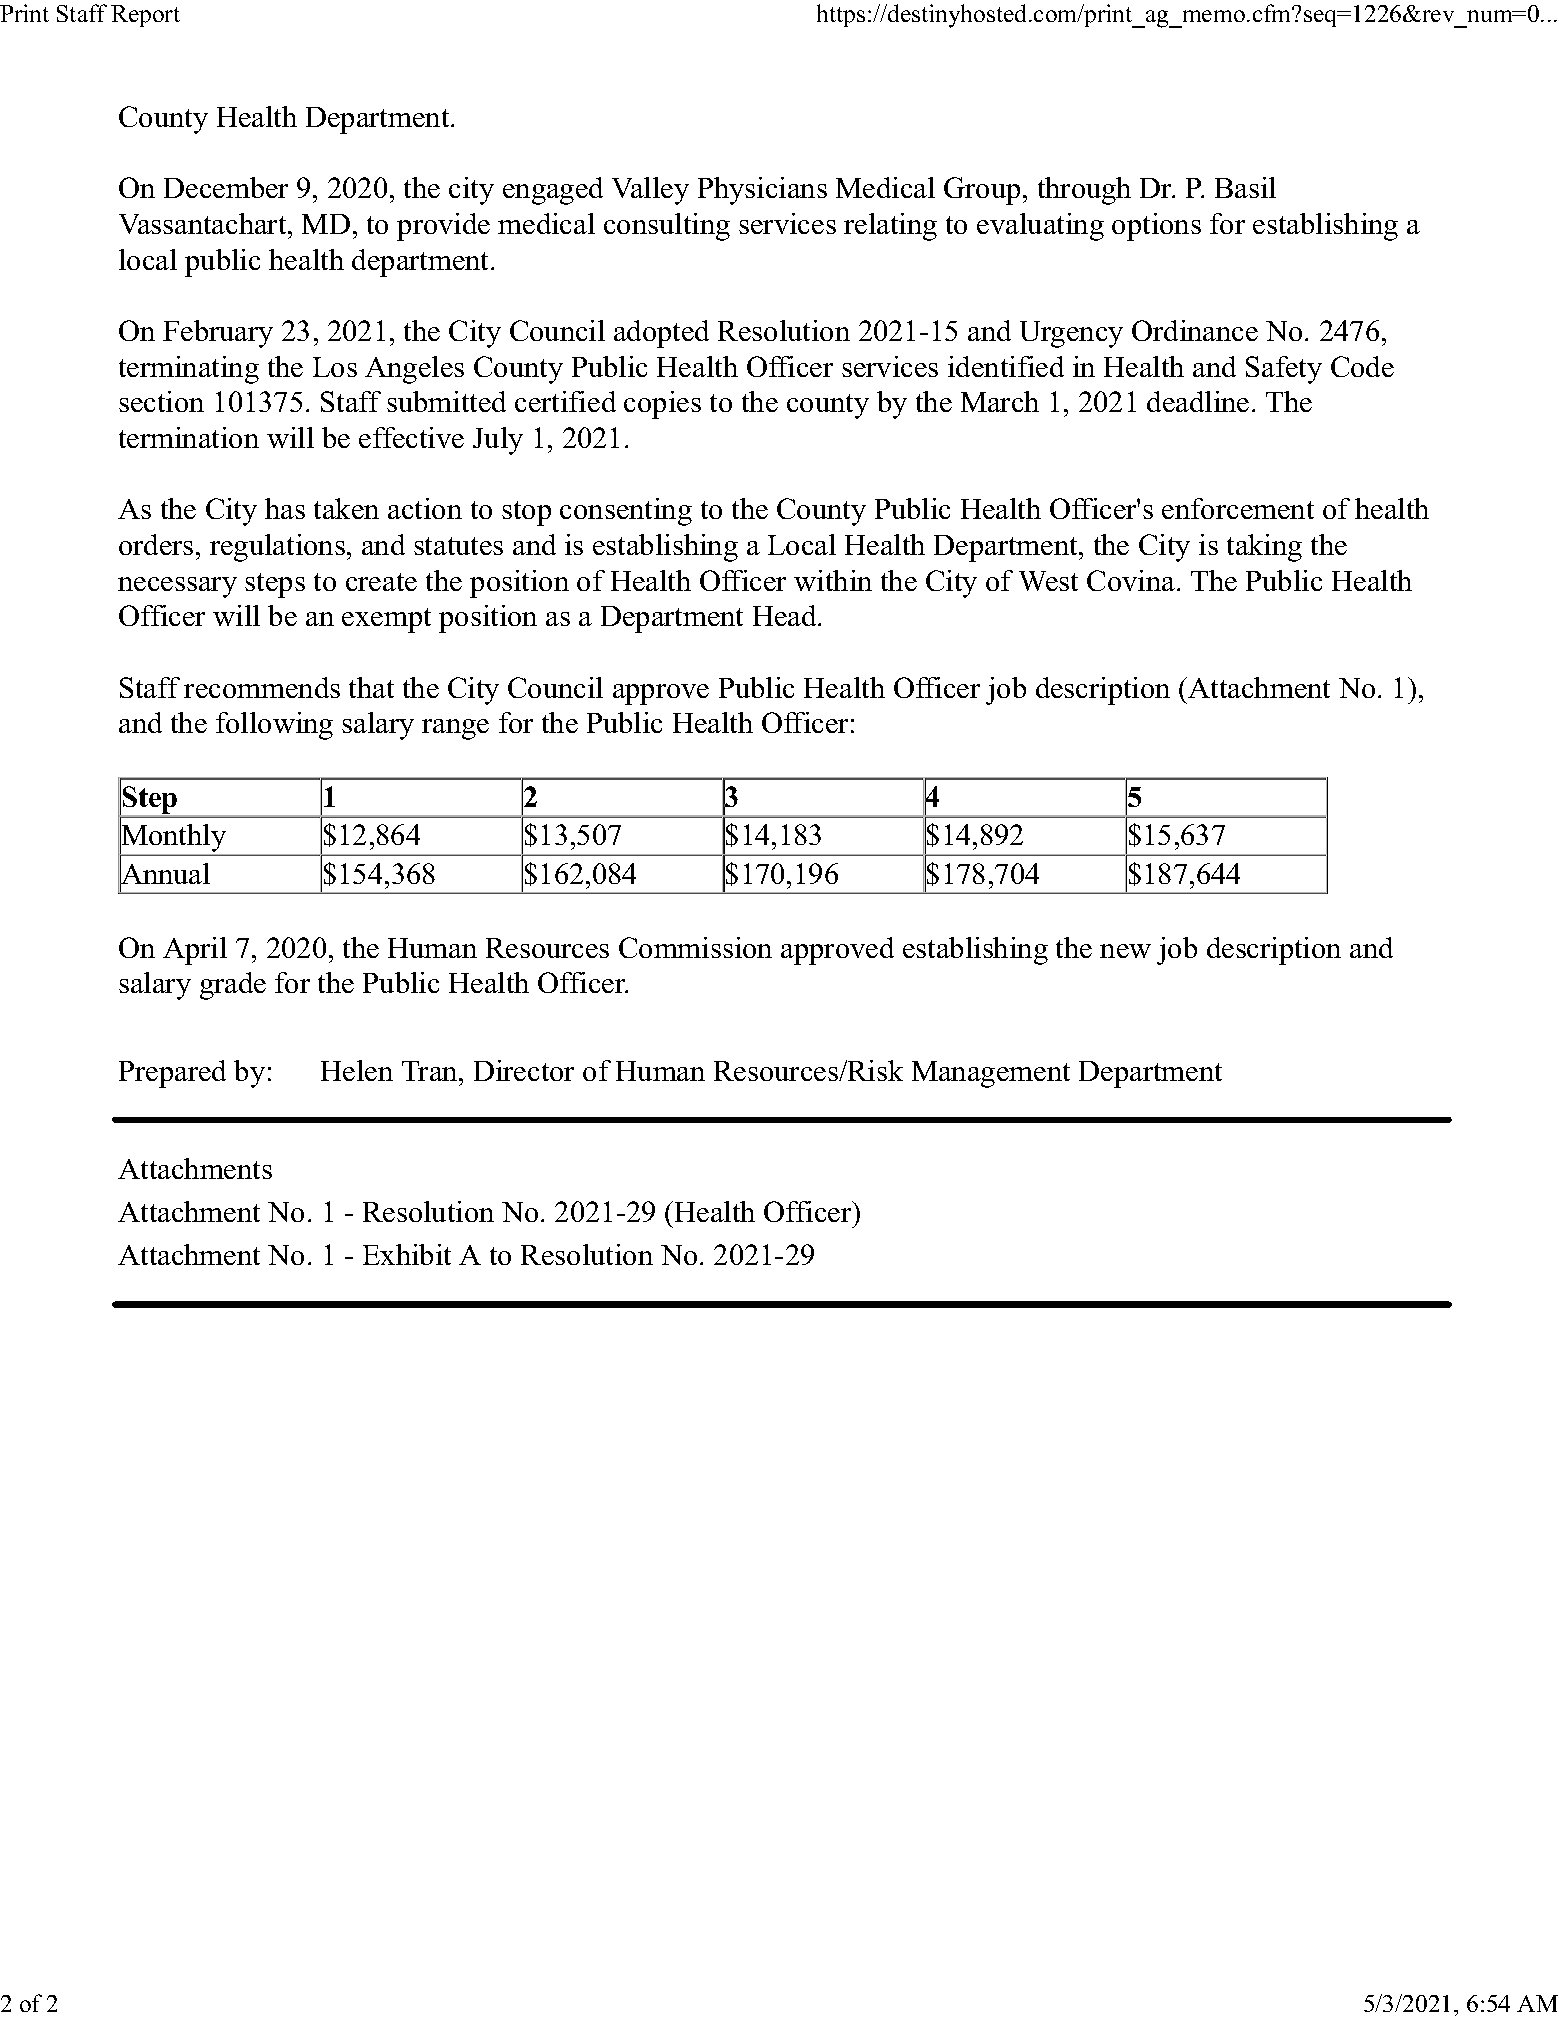 The height and width of the image is (2018, 1559). I want to click on Physicians, so click(762, 191).
